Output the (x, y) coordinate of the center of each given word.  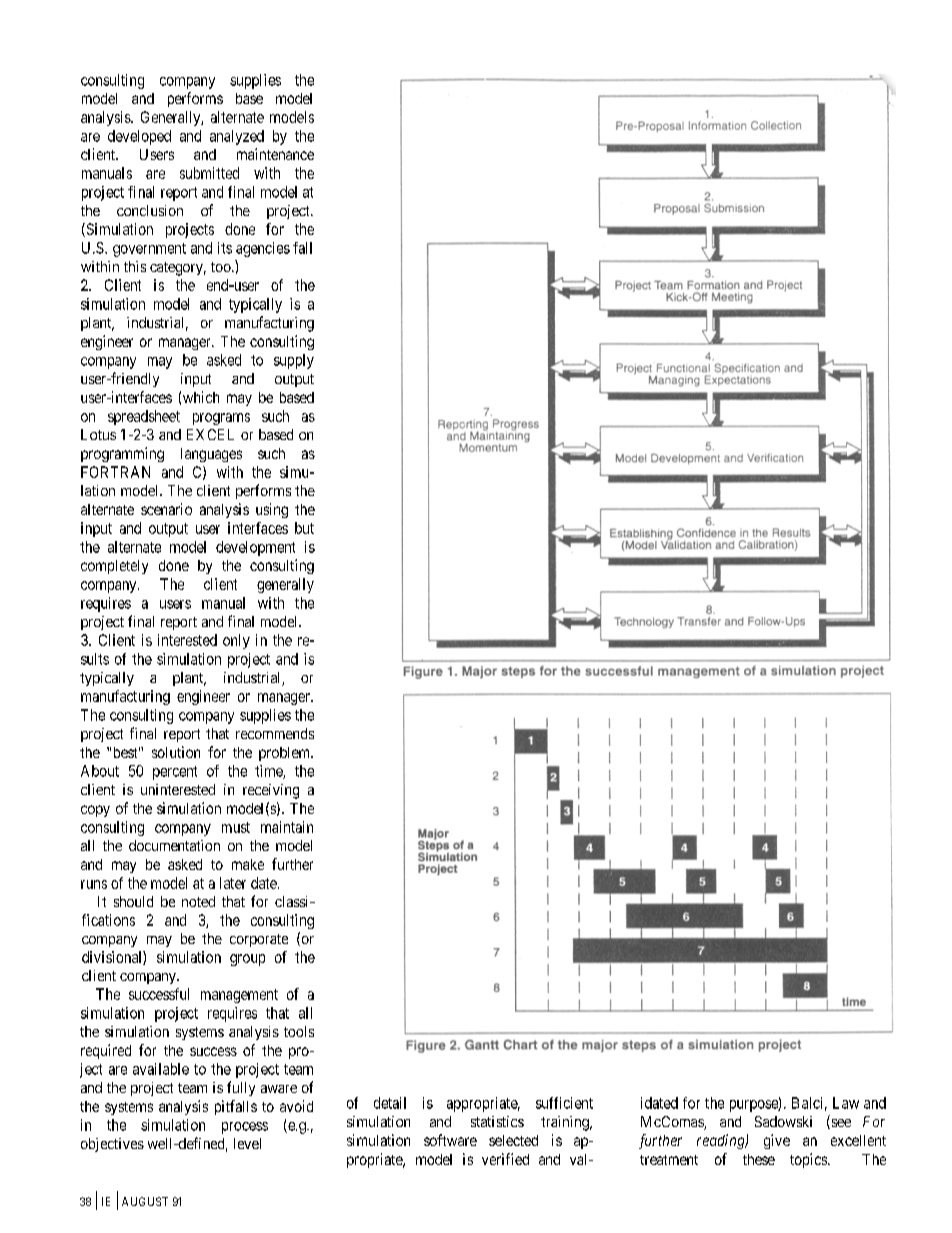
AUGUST (145, 1201)
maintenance (275, 154)
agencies (263, 249)
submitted (209, 173)
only (236, 641)
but (304, 528)
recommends (275, 733)
